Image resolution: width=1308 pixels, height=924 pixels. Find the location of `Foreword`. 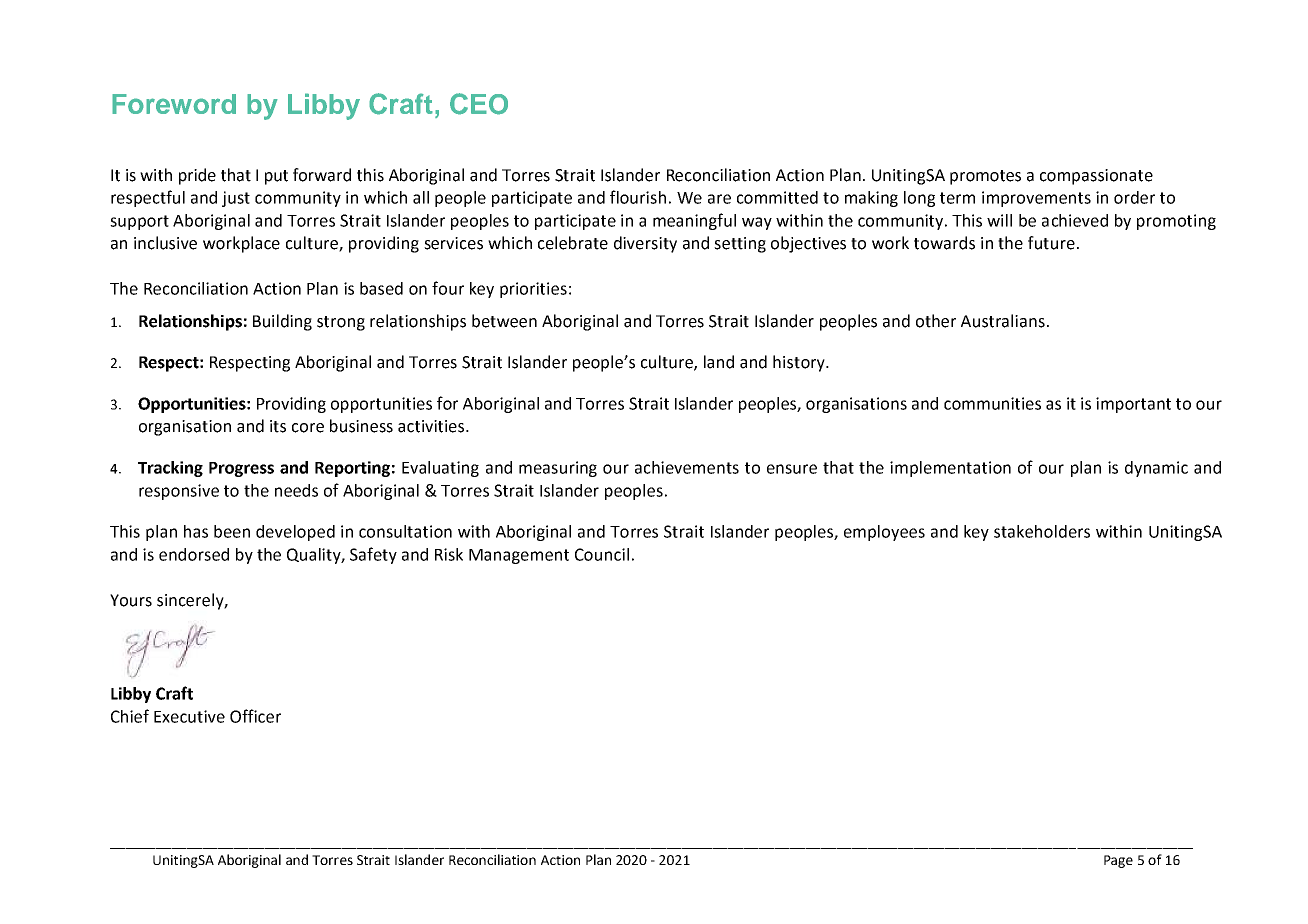

Foreword is located at coordinates (174, 104).
